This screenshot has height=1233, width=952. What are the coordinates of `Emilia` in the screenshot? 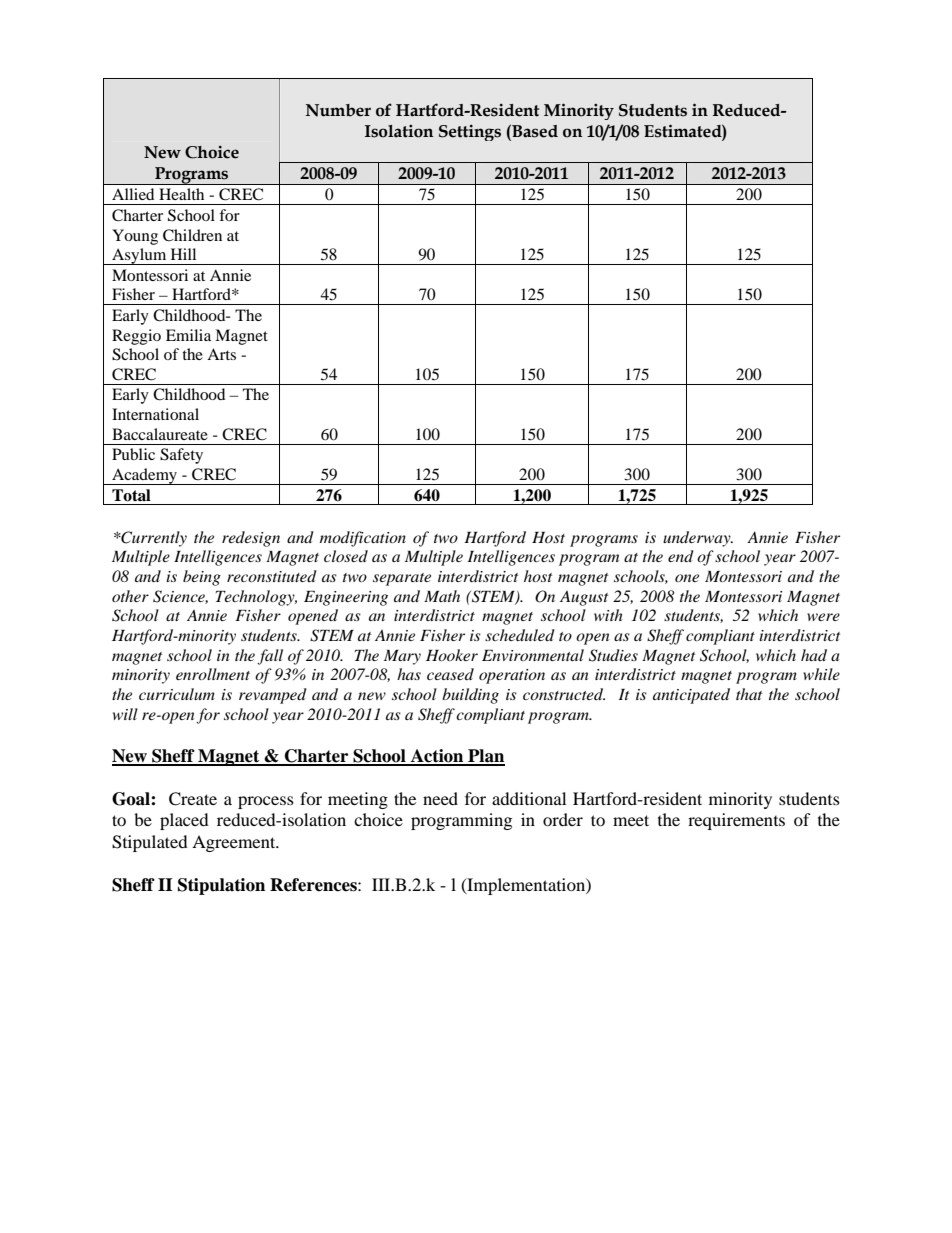 It's located at (188, 335).
